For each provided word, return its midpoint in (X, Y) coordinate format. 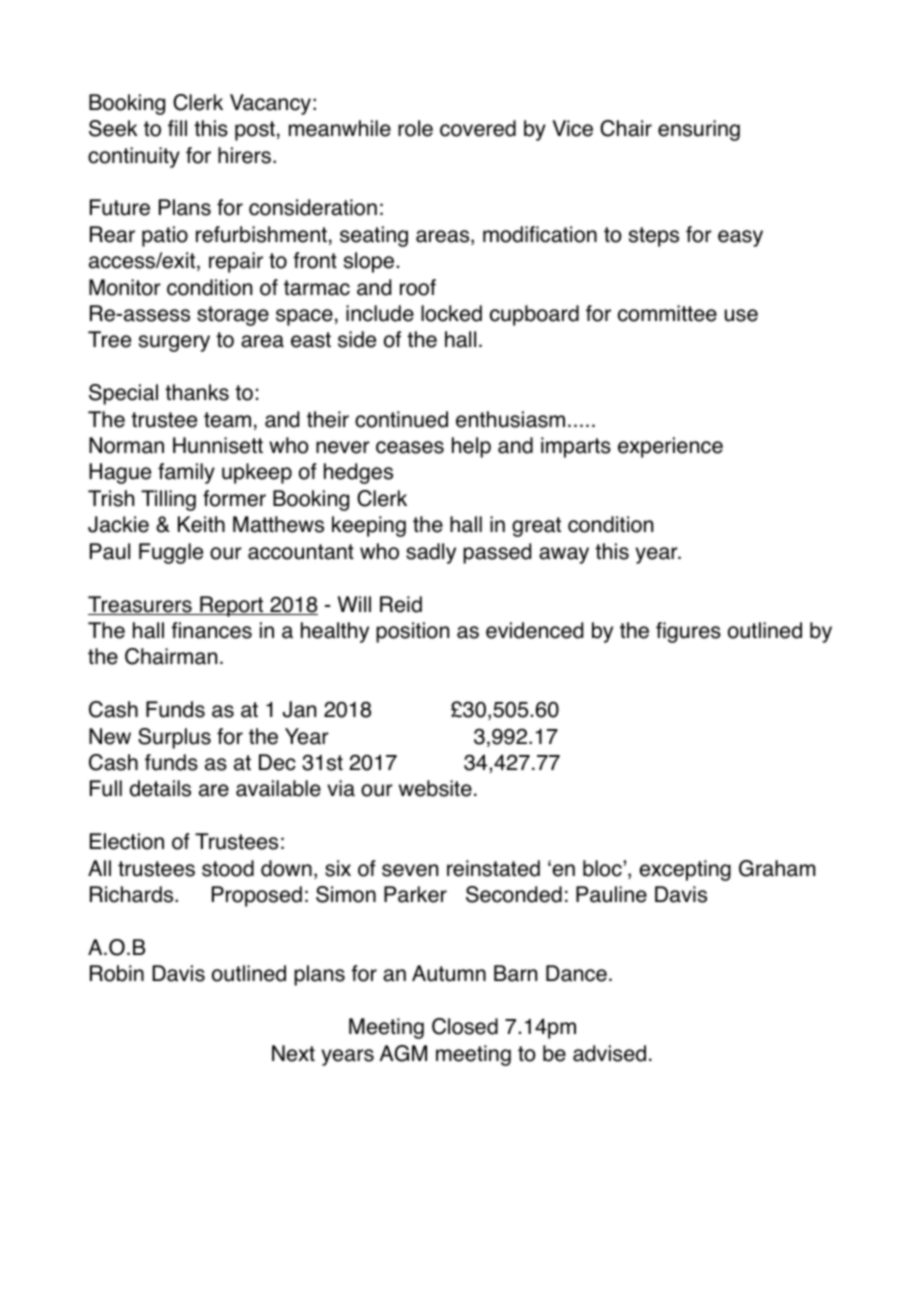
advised (609, 1053)
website (435, 788)
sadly (431, 553)
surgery (174, 343)
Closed (465, 1026)
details (160, 788)
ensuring (699, 130)
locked (451, 313)
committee (667, 313)
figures (688, 632)
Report (232, 606)
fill (177, 128)
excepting (685, 870)
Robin (117, 973)
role (415, 128)
